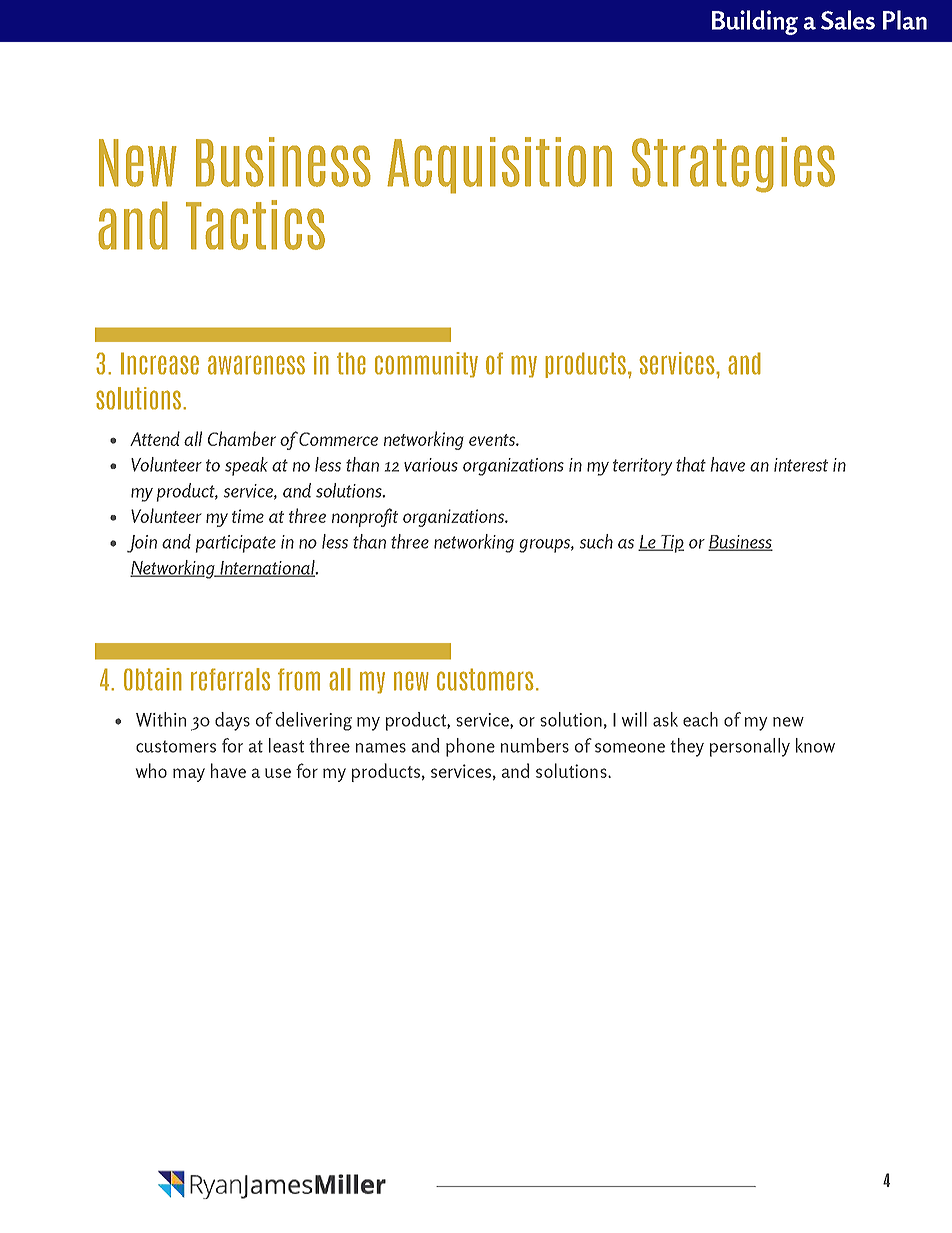 The image size is (952, 1233). What do you see at coordinates (426, 365) in the page?
I see `community` at bounding box center [426, 365].
